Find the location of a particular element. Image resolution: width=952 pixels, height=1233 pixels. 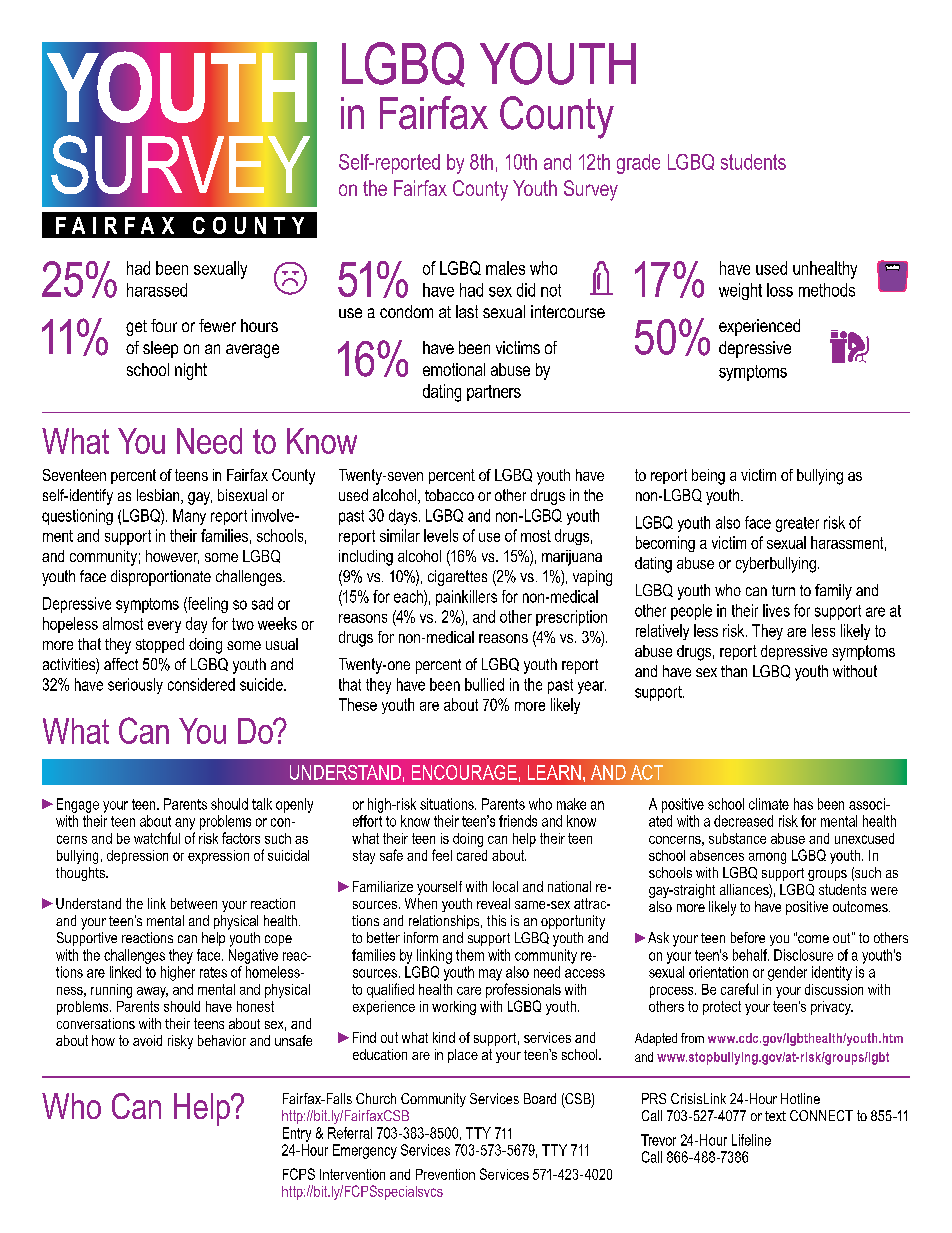

friends is located at coordinates (518, 821).
